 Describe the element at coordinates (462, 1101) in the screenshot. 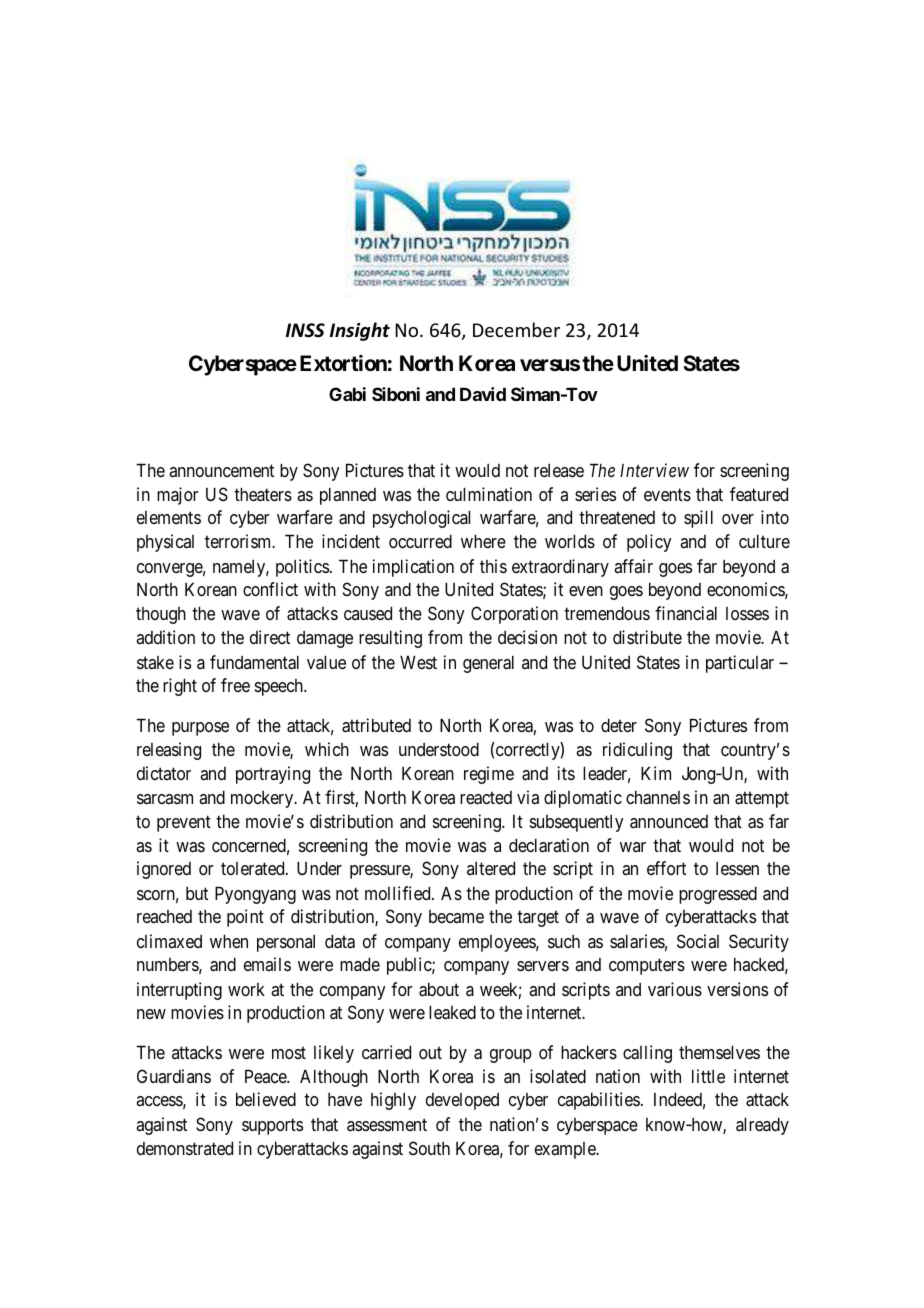

I see `developed` at that location.
